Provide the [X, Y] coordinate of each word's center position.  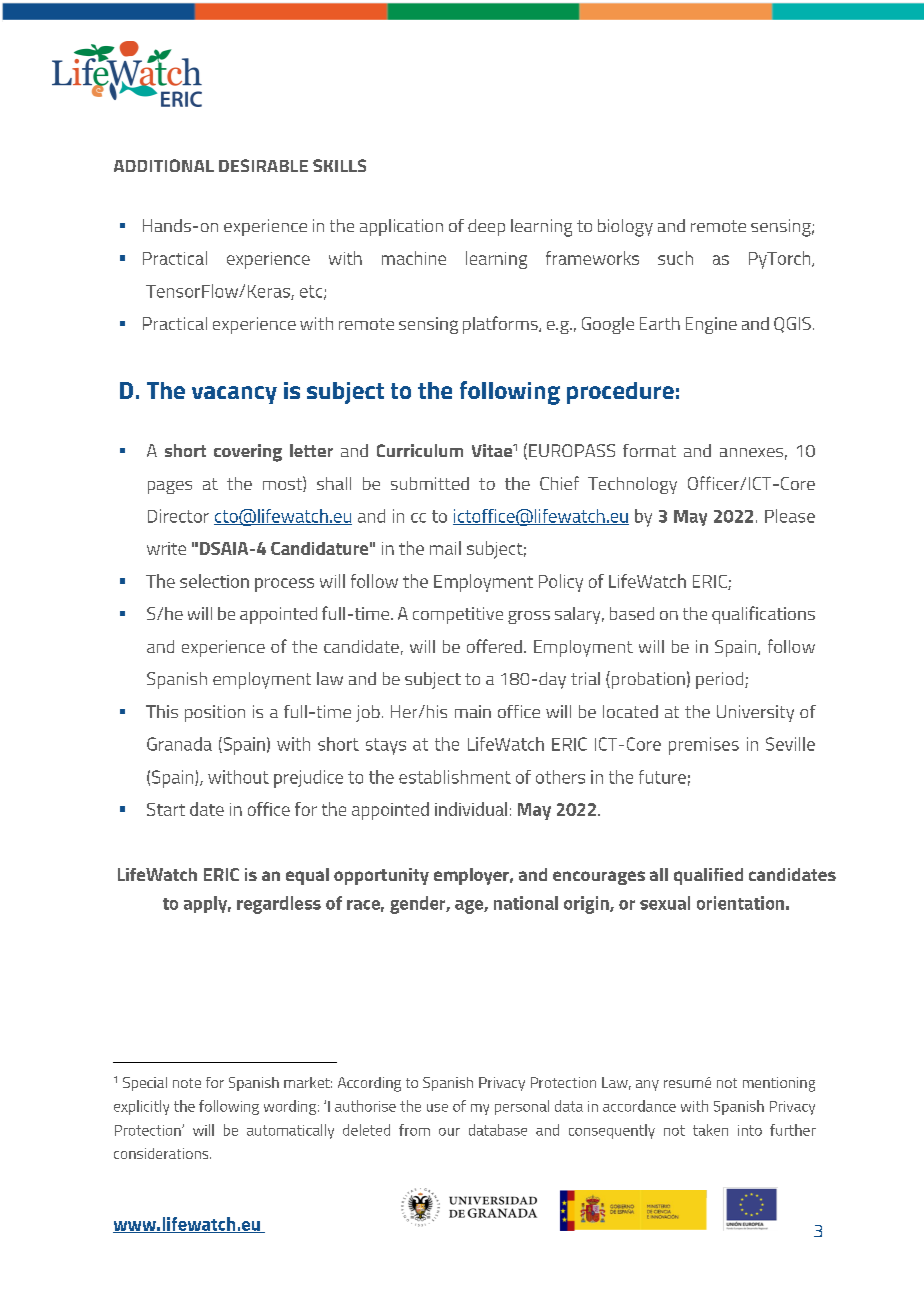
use [437, 1108]
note [187, 1083]
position [215, 713]
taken [710, 1130]
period [721, 680]
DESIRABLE [263, 165]
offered [494, 646]
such [675, 258]
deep [486, 227]
